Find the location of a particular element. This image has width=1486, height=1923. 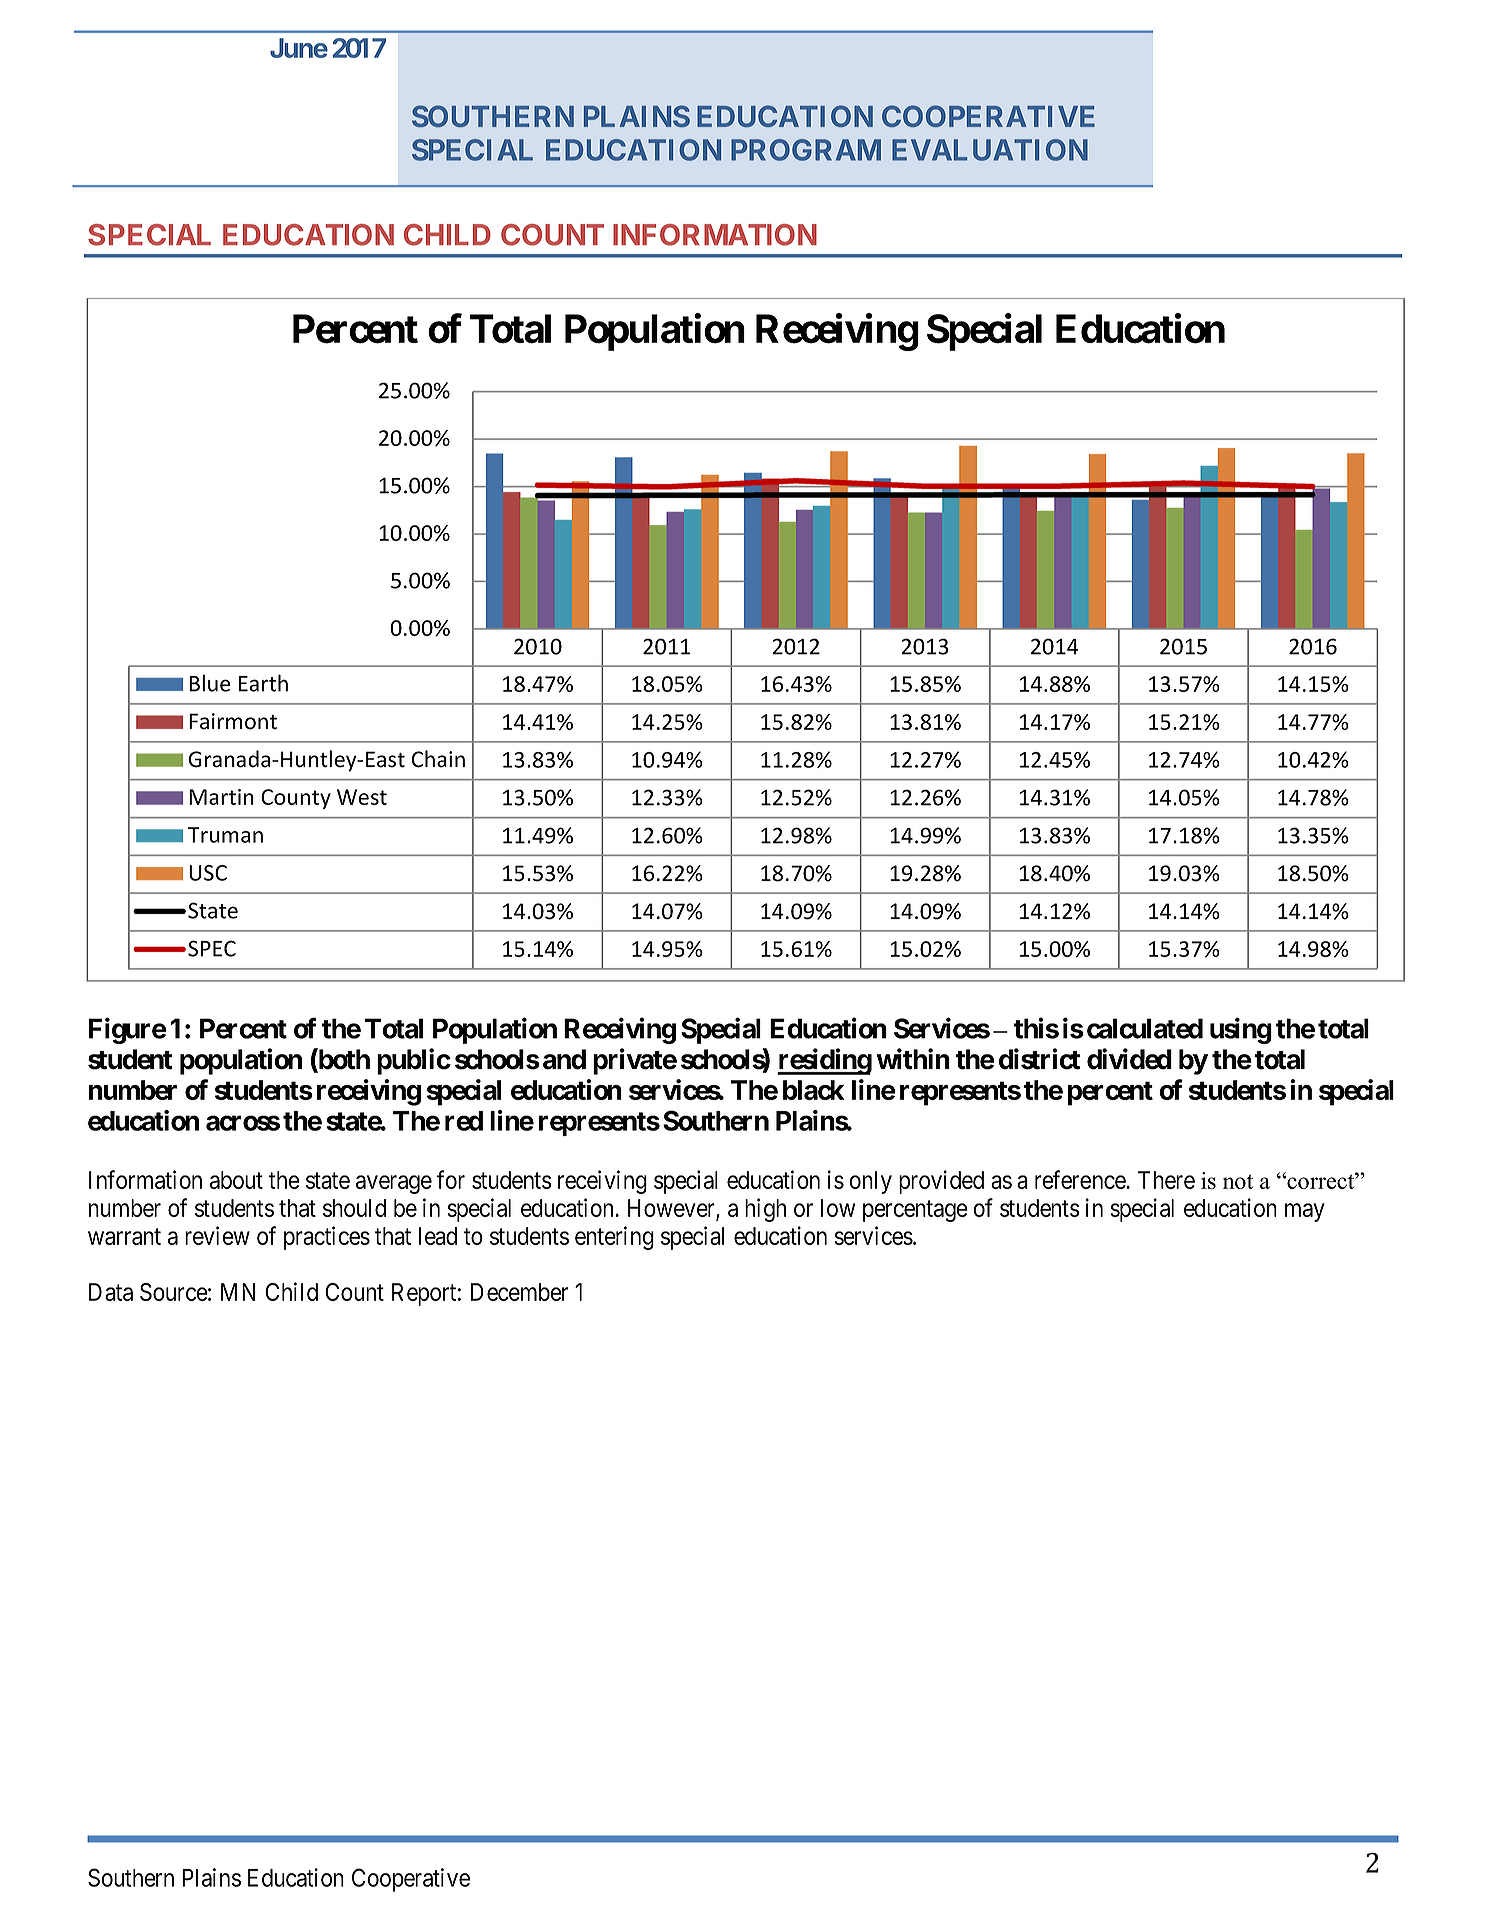

EVALUATION is located at coordinates (990, 150).
